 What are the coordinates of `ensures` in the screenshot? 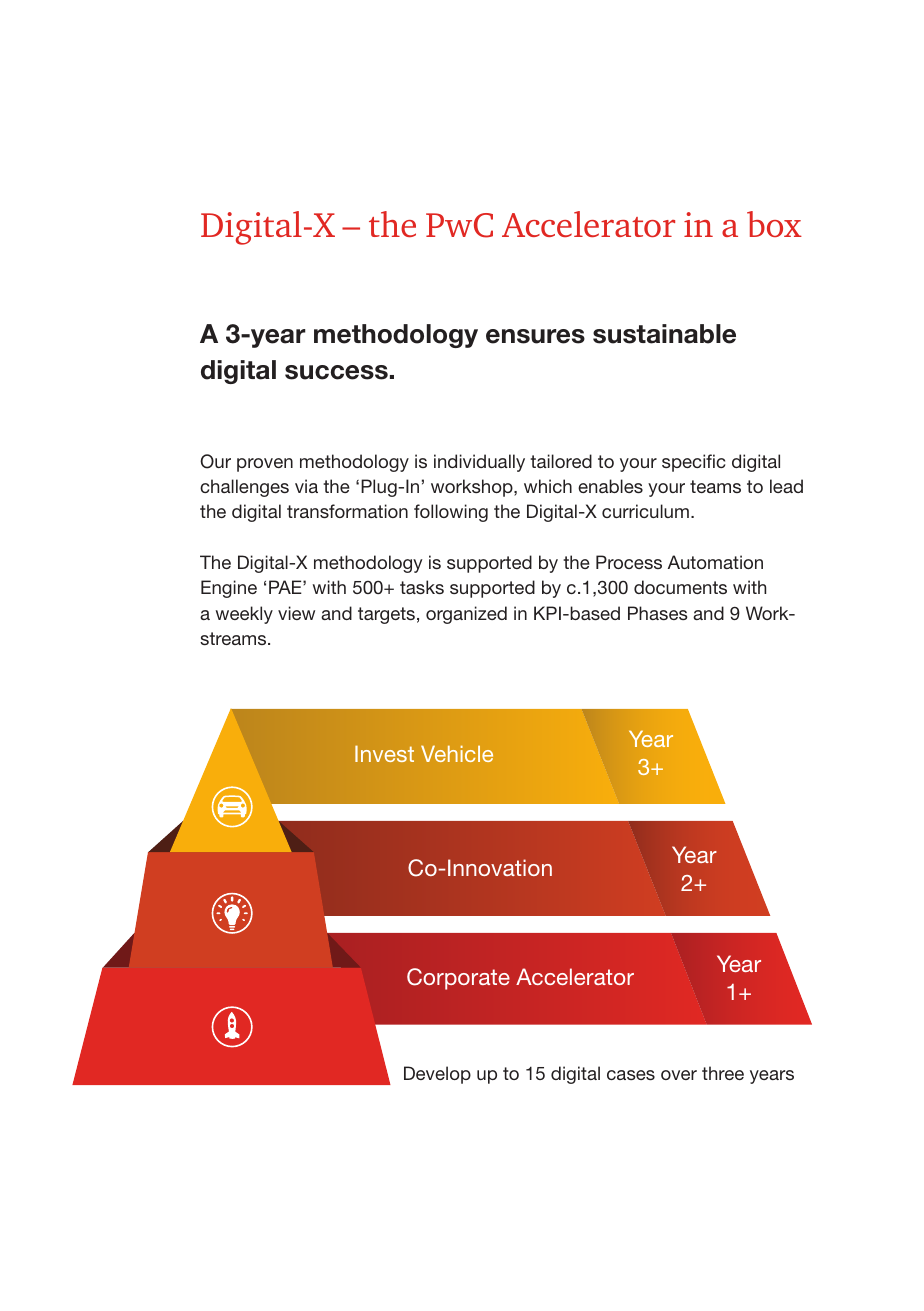 It's located at (535, 336).
